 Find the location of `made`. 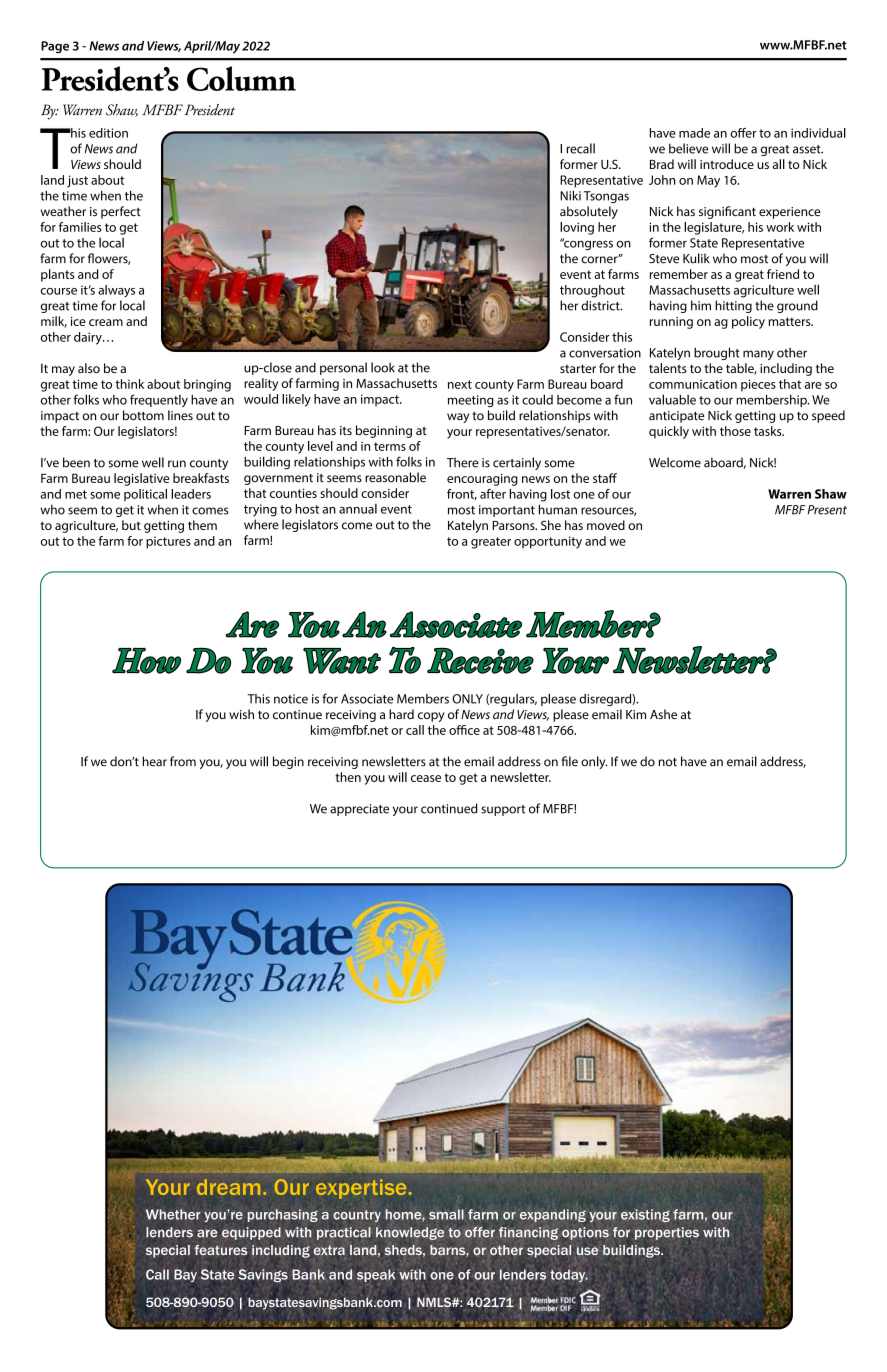

made is located at coordinates (694, 133).
